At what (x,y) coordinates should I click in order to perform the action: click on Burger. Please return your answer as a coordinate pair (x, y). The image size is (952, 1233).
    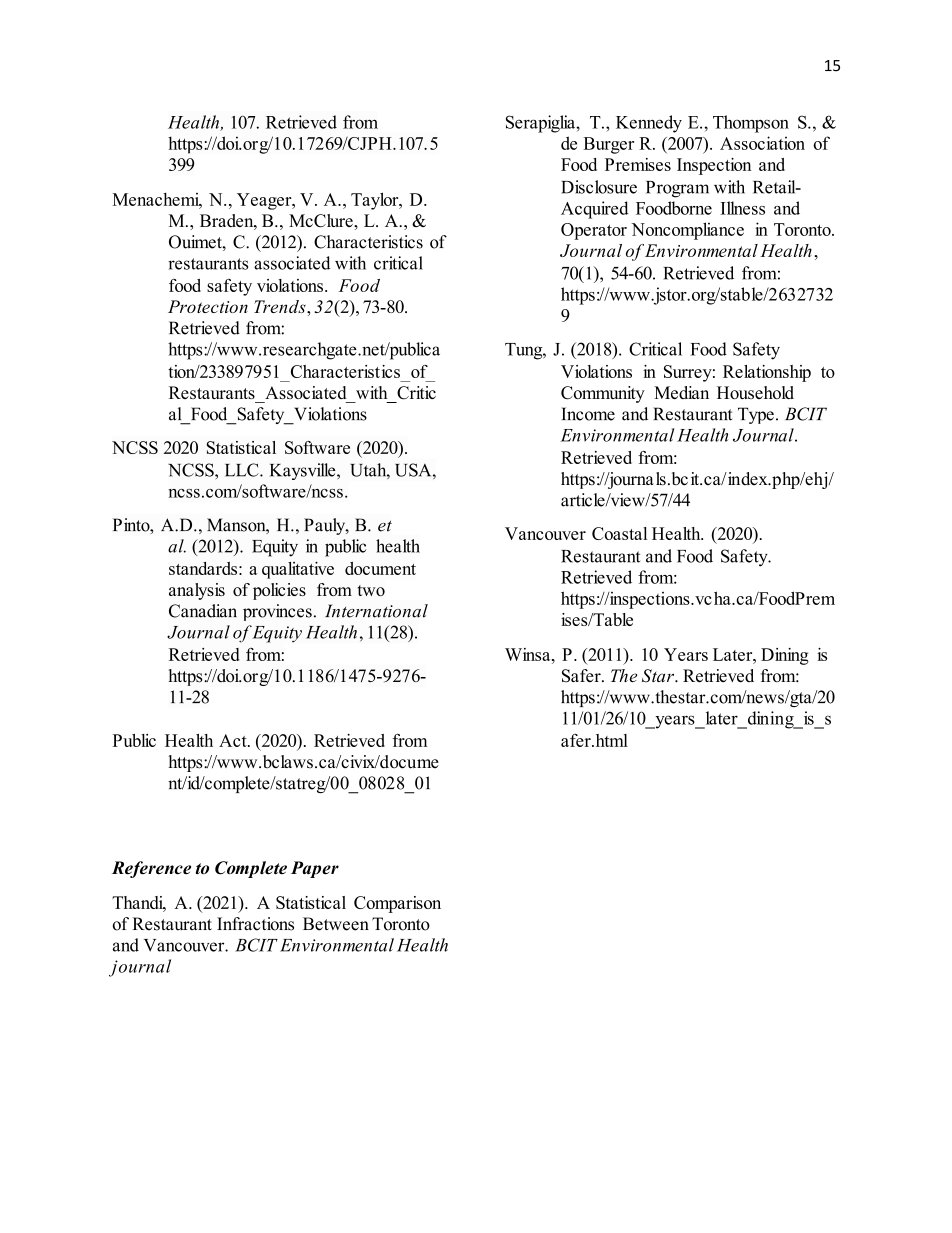
    Looking at the image, I should click on (608, 145).
